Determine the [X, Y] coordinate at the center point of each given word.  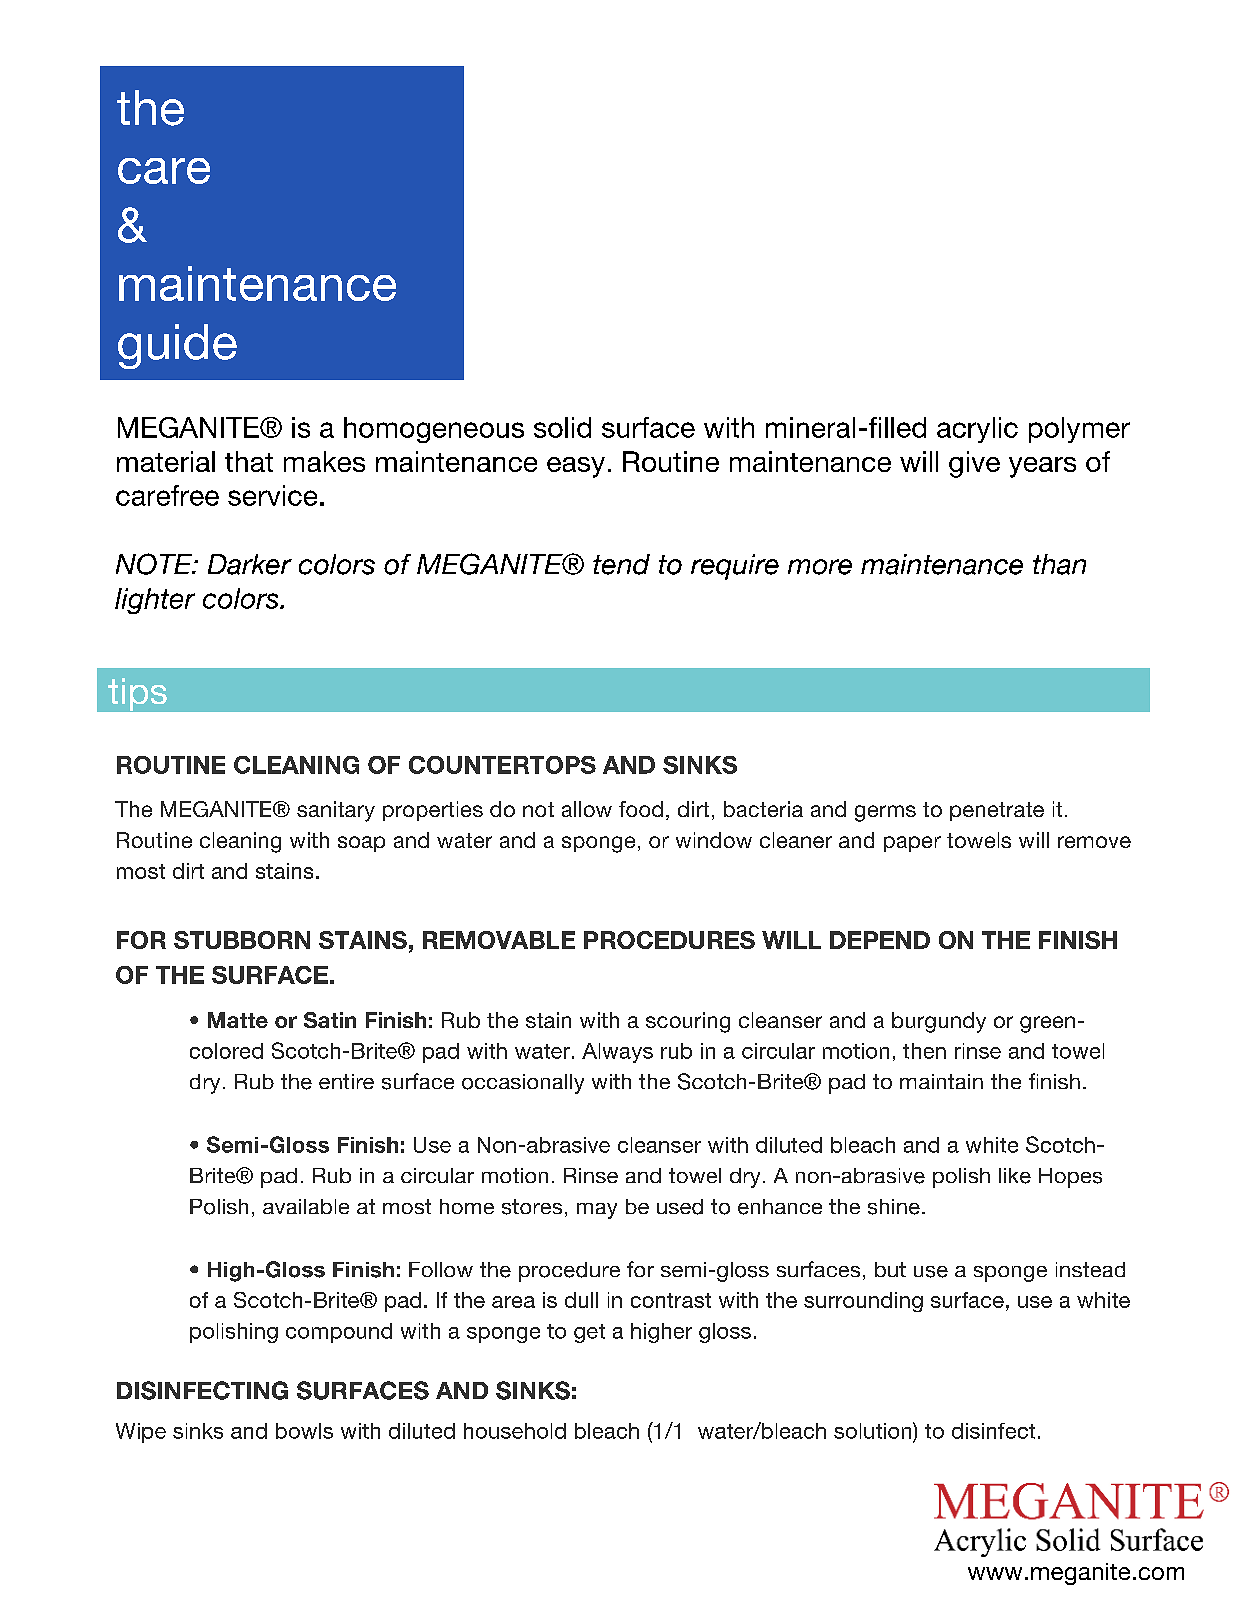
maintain [941, 1081]
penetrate [997, 811]
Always [617, 1053]
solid [562, 427]
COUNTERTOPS [502, 765]
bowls [304, 1431]
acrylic [977, 430]
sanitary [336, 811]
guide [177, 346]
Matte [238, 1020]
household [515, 1431]
